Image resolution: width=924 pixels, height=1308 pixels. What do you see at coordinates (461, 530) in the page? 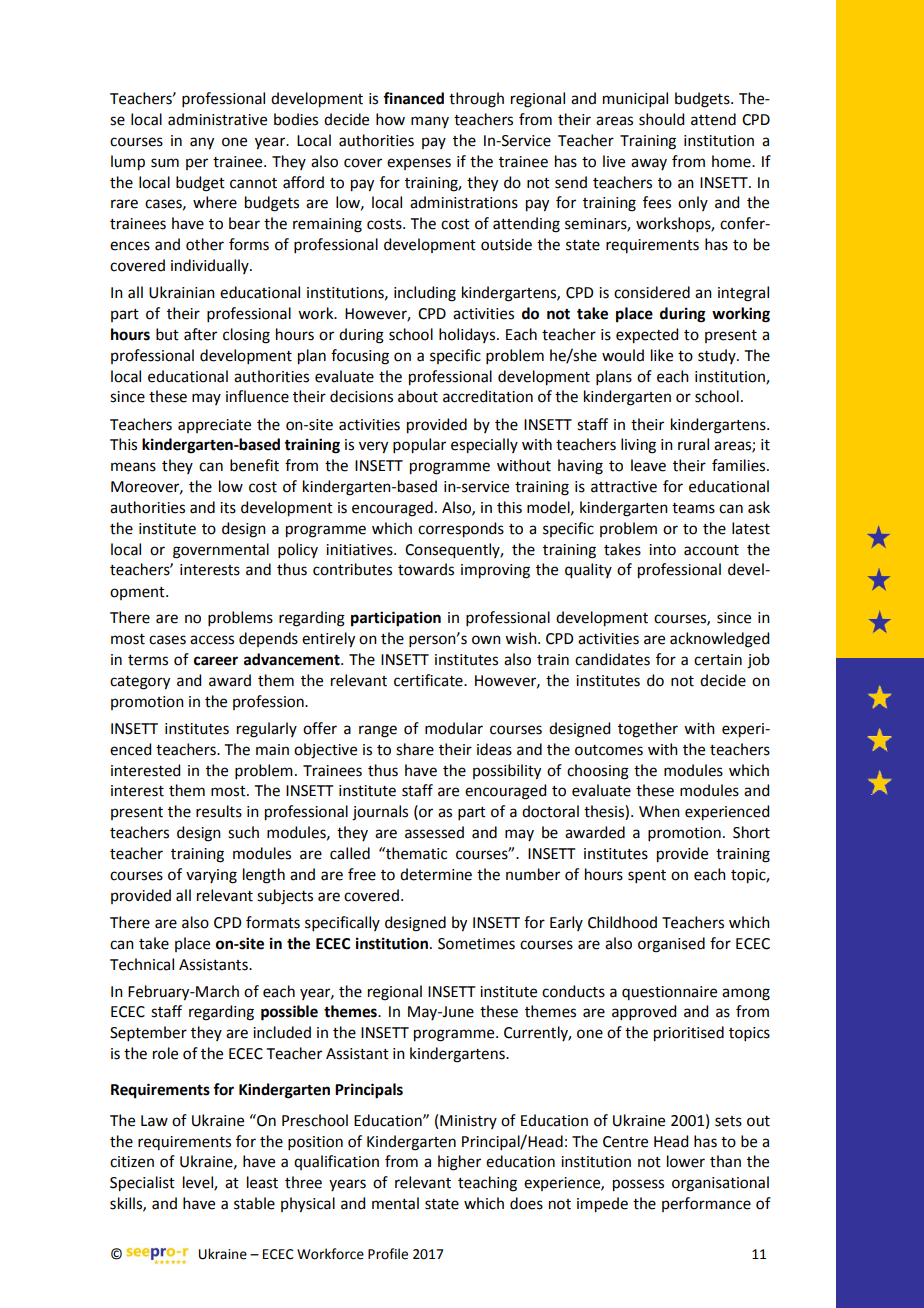
I see `corresponds` at bounding box center [461, 530].
